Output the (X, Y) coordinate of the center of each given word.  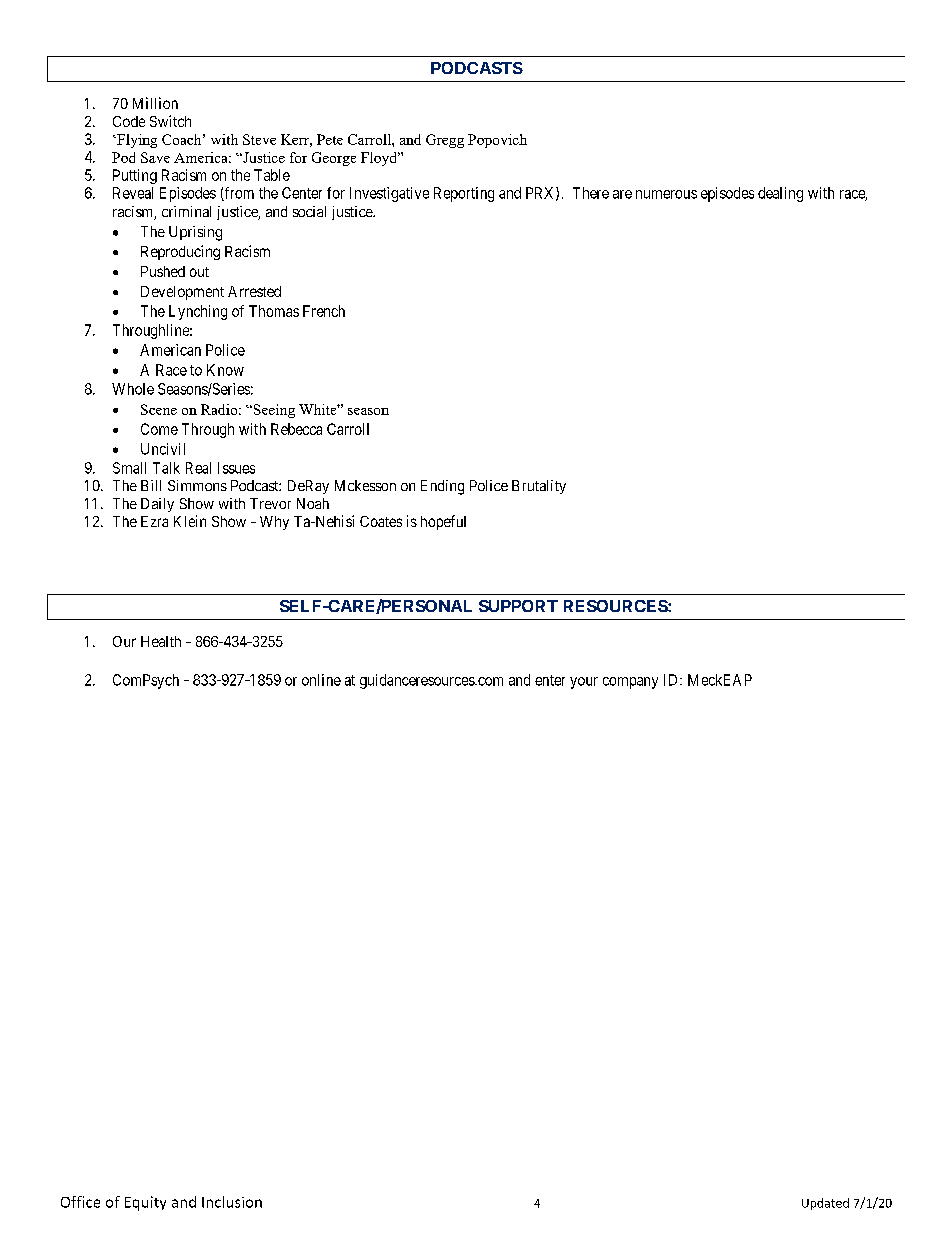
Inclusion (232, 1202)
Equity (145, 1203)
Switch (170, 121)
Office (80, 1202)
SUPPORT (518, 606)
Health (161, 641)
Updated (825, 1204)
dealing (780, 194)
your (584, 683)
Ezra (154, 521)
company (630, 683)
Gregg (445, 141)
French (324, 311)
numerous (666, 194)
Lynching (198, 312)
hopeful (443, 522)
